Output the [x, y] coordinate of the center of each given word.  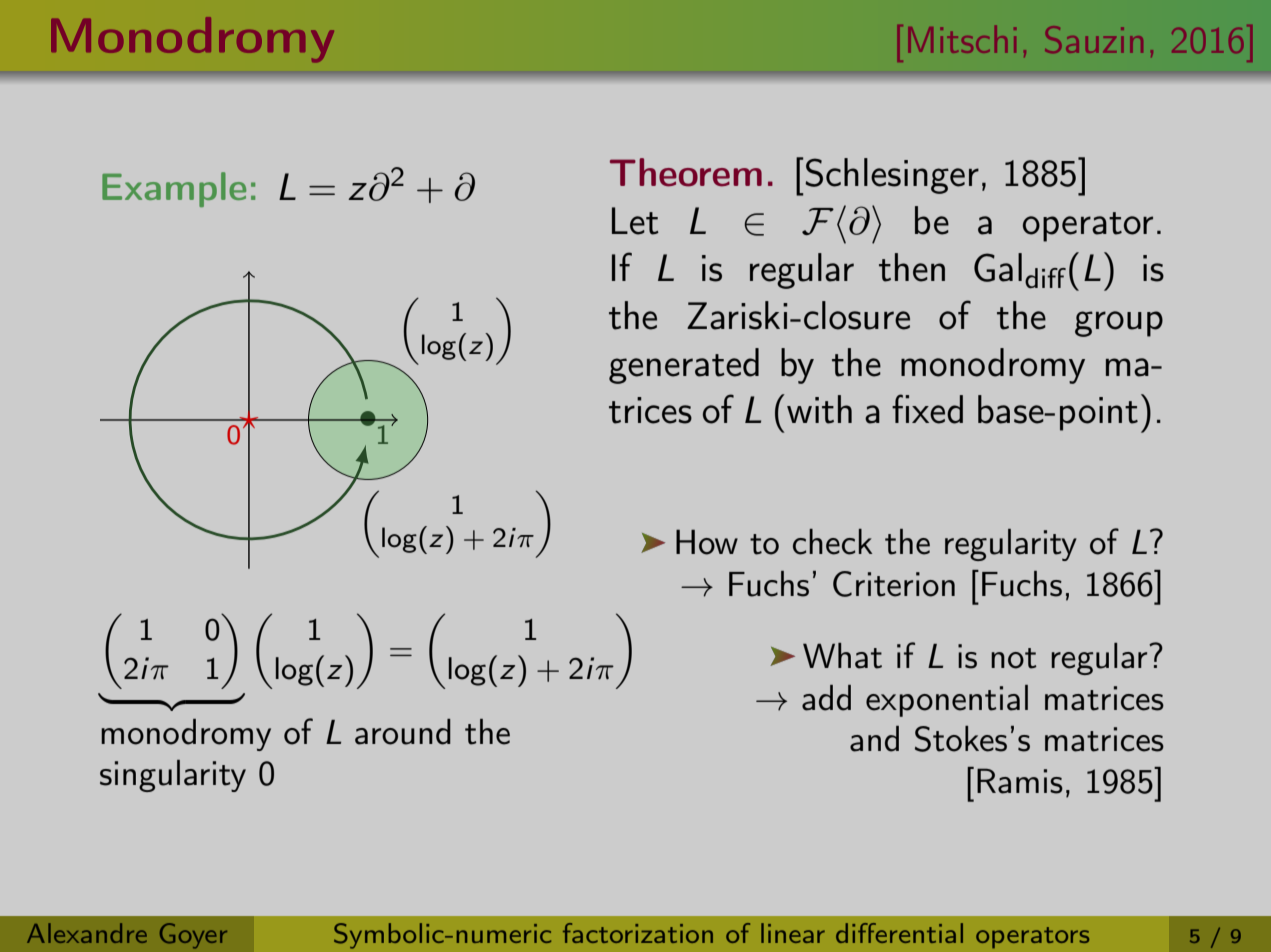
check [832, 542]
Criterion [894, 584]
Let [635, 221]
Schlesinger [892, 176]
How [707, 542]
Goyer [193, 936]
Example [174, 189]
